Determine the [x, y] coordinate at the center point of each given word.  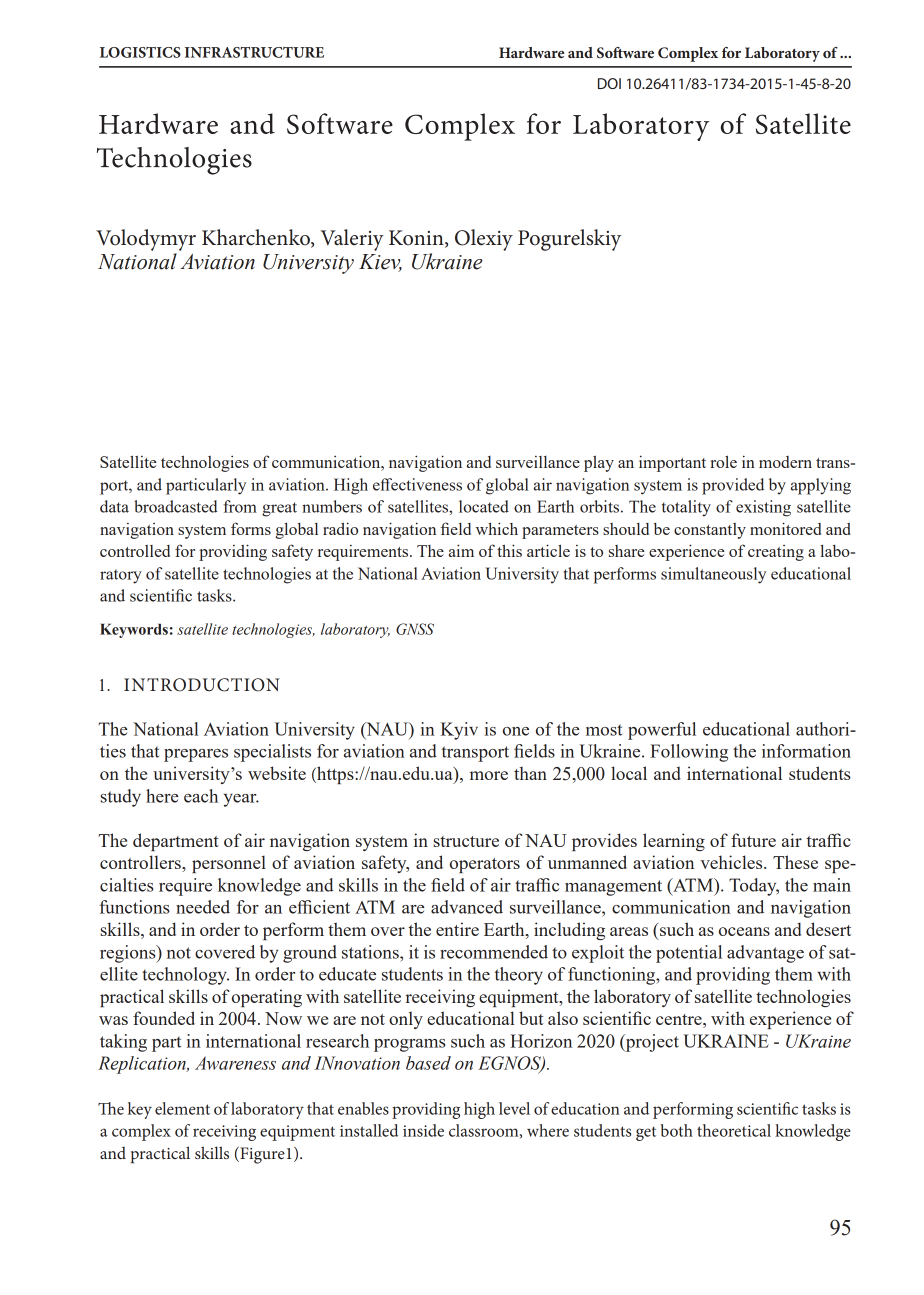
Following [689, 753]
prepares [196, 755]
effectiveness [417, 484]
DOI [609, 83]
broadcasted [176, 506]
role [723, 461]
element [182, 1108]
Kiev [380, 263]
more [489, 775]
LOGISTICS [140, 52]
